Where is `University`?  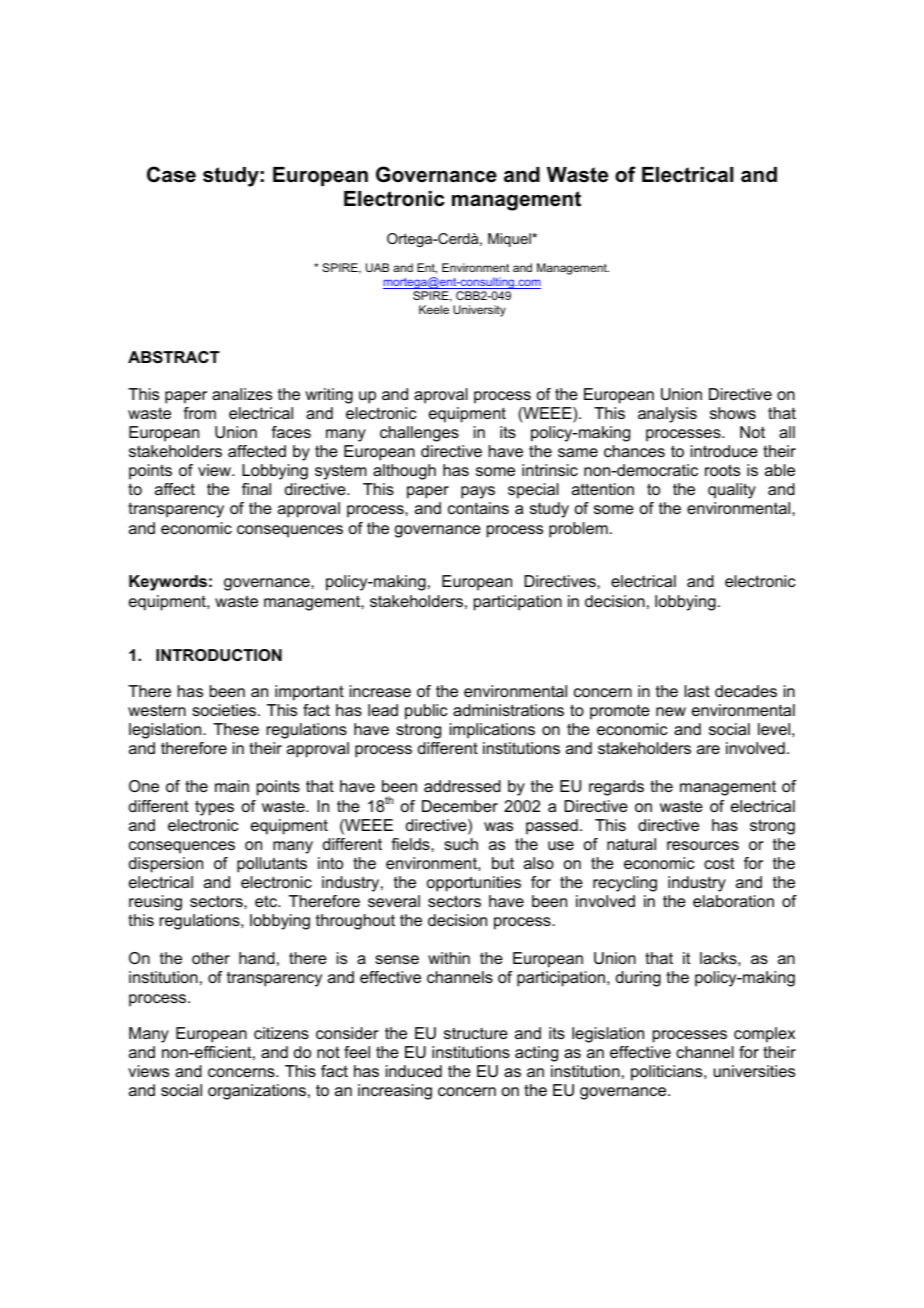
University is located at coordinates (479, 311).
